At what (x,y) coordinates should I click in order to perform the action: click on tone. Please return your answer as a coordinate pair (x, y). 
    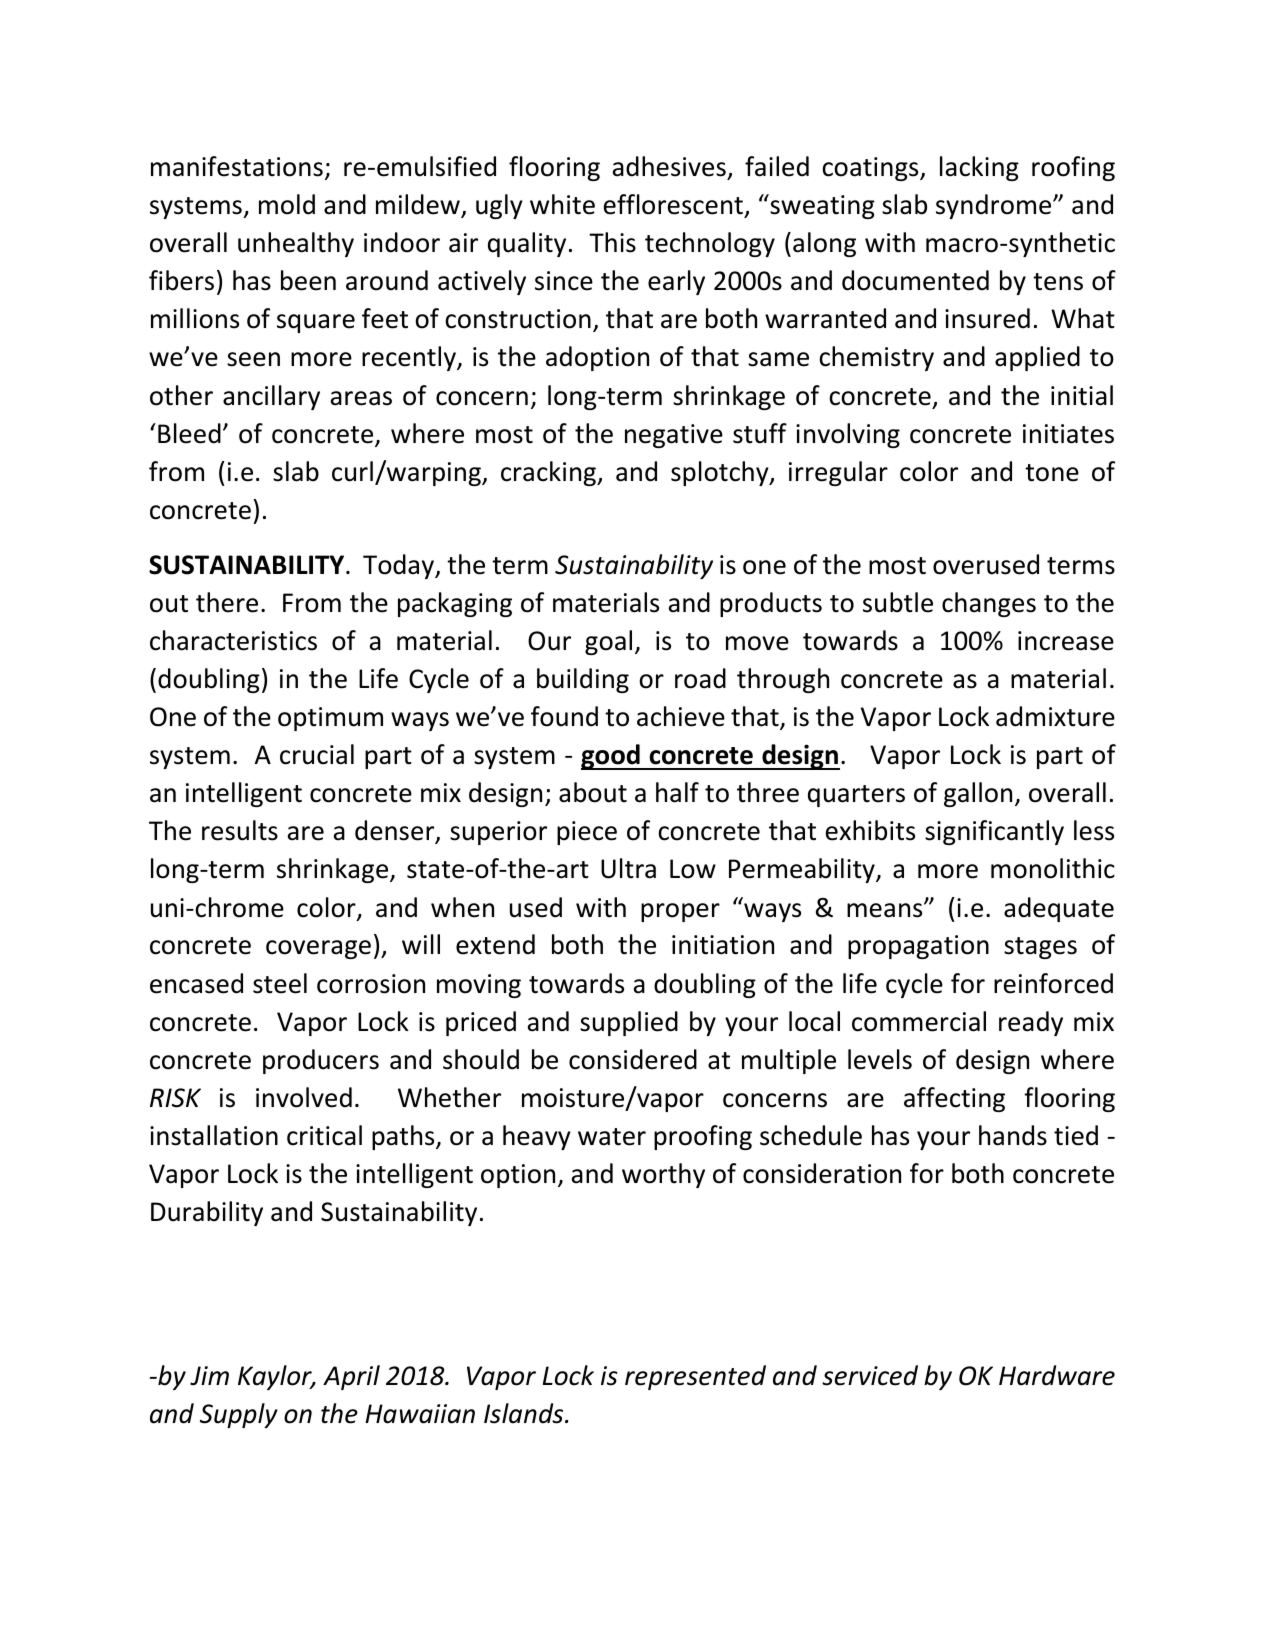
    Looking at the image, I should click on (1052, 473).
